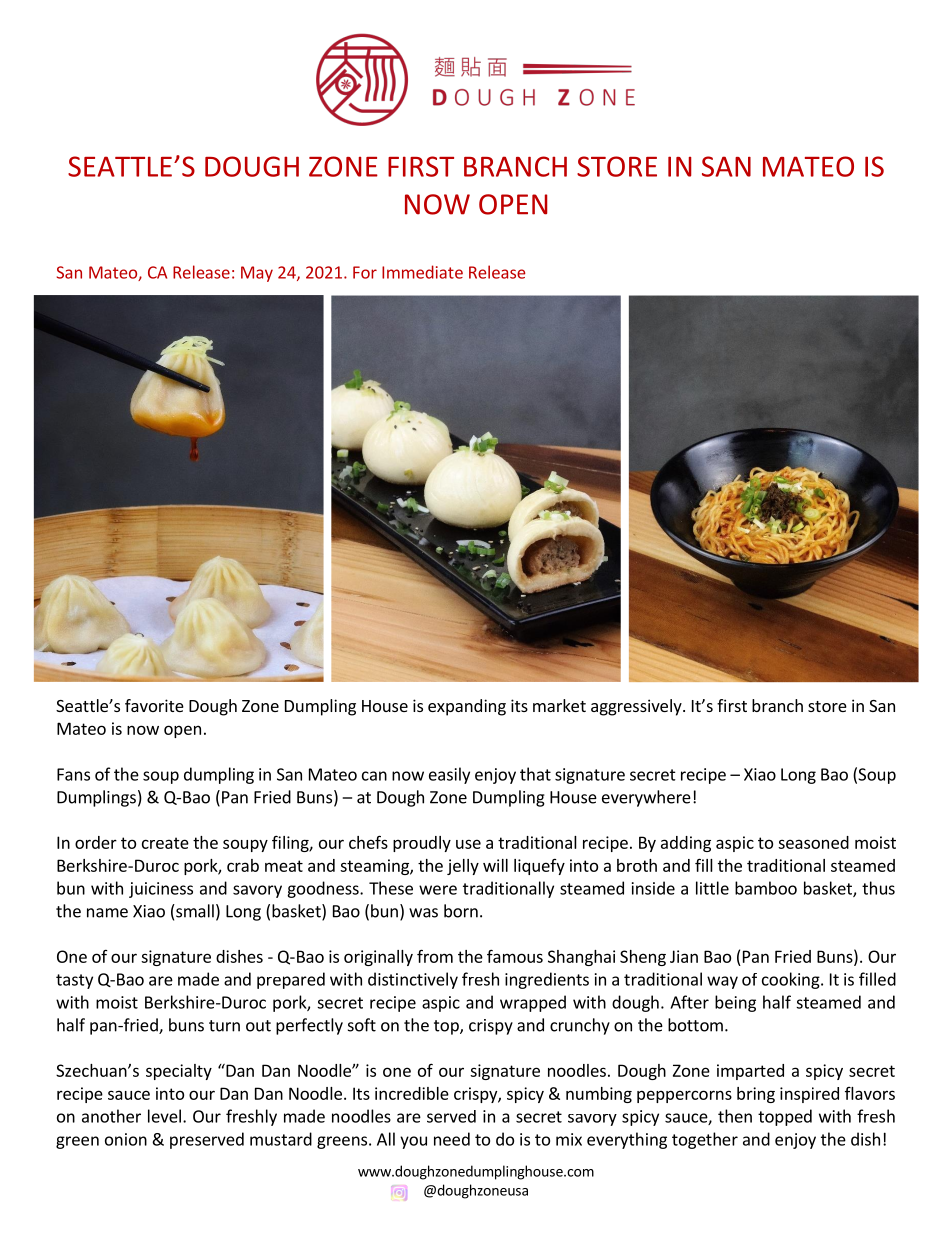  What do you see at coordinates (467, 707) in the screenshot?
I see `expanding` at bounding box center [467, 707].
